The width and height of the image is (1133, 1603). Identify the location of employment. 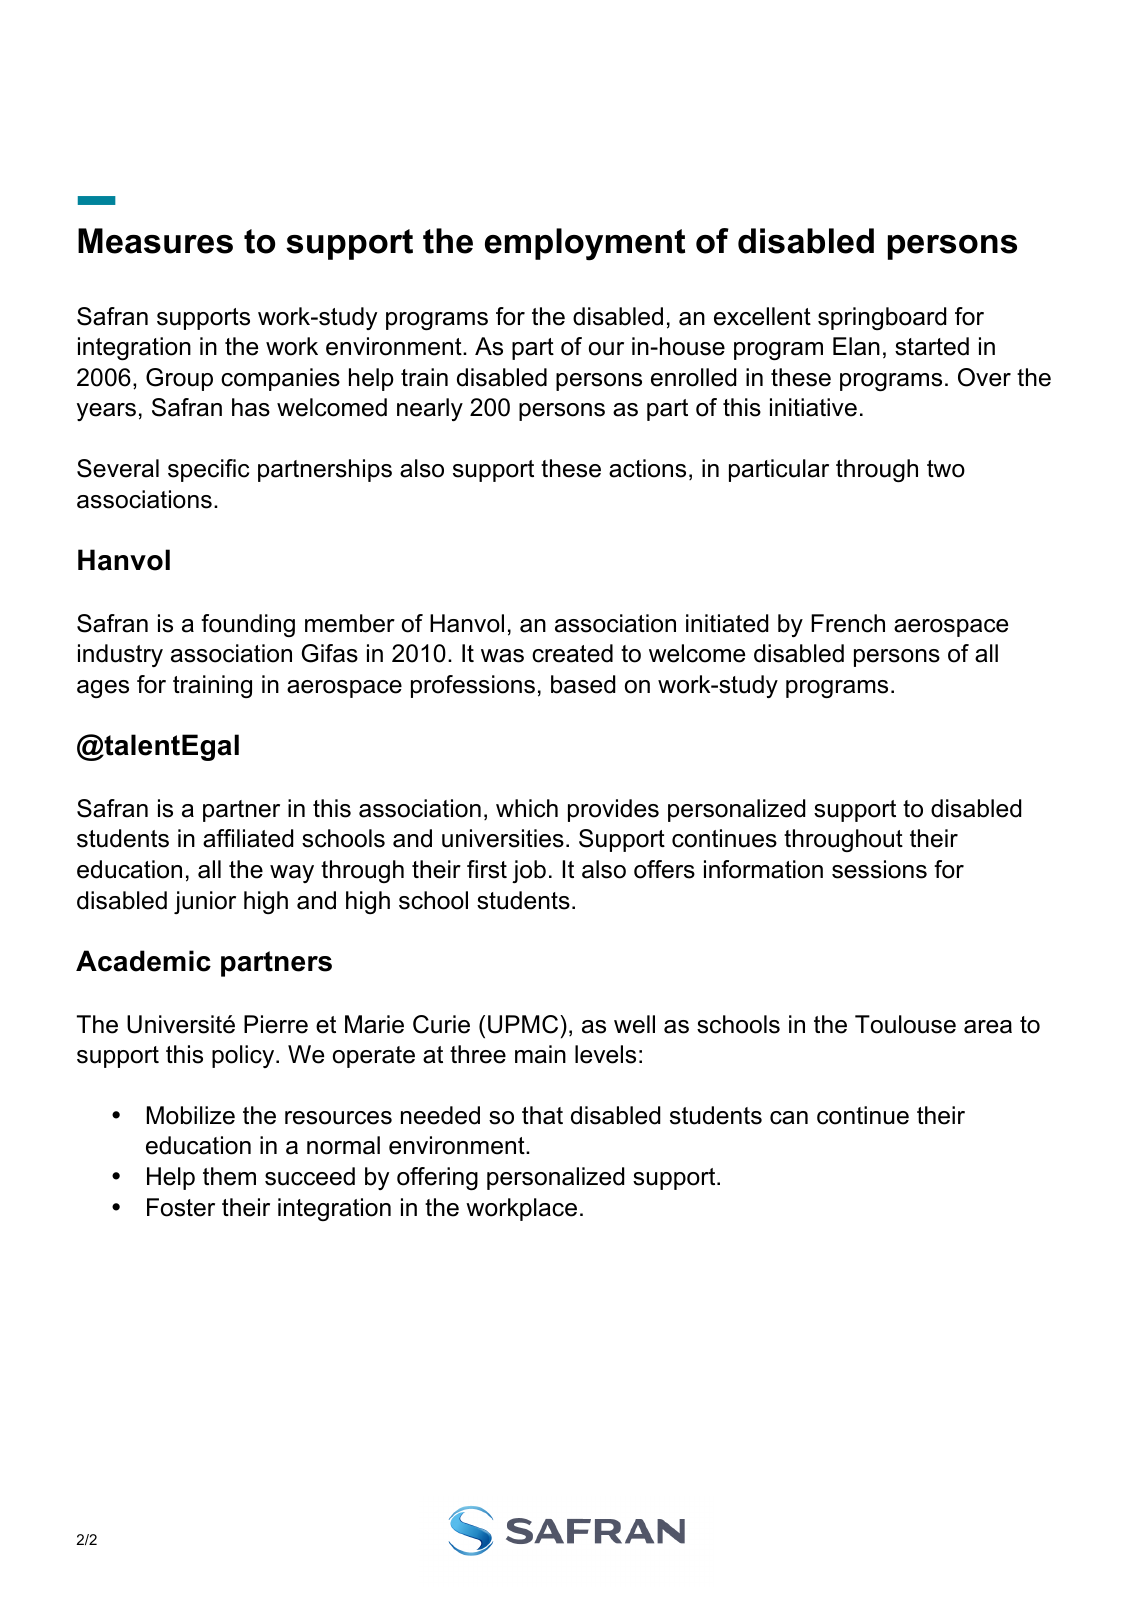
(585, 244).
